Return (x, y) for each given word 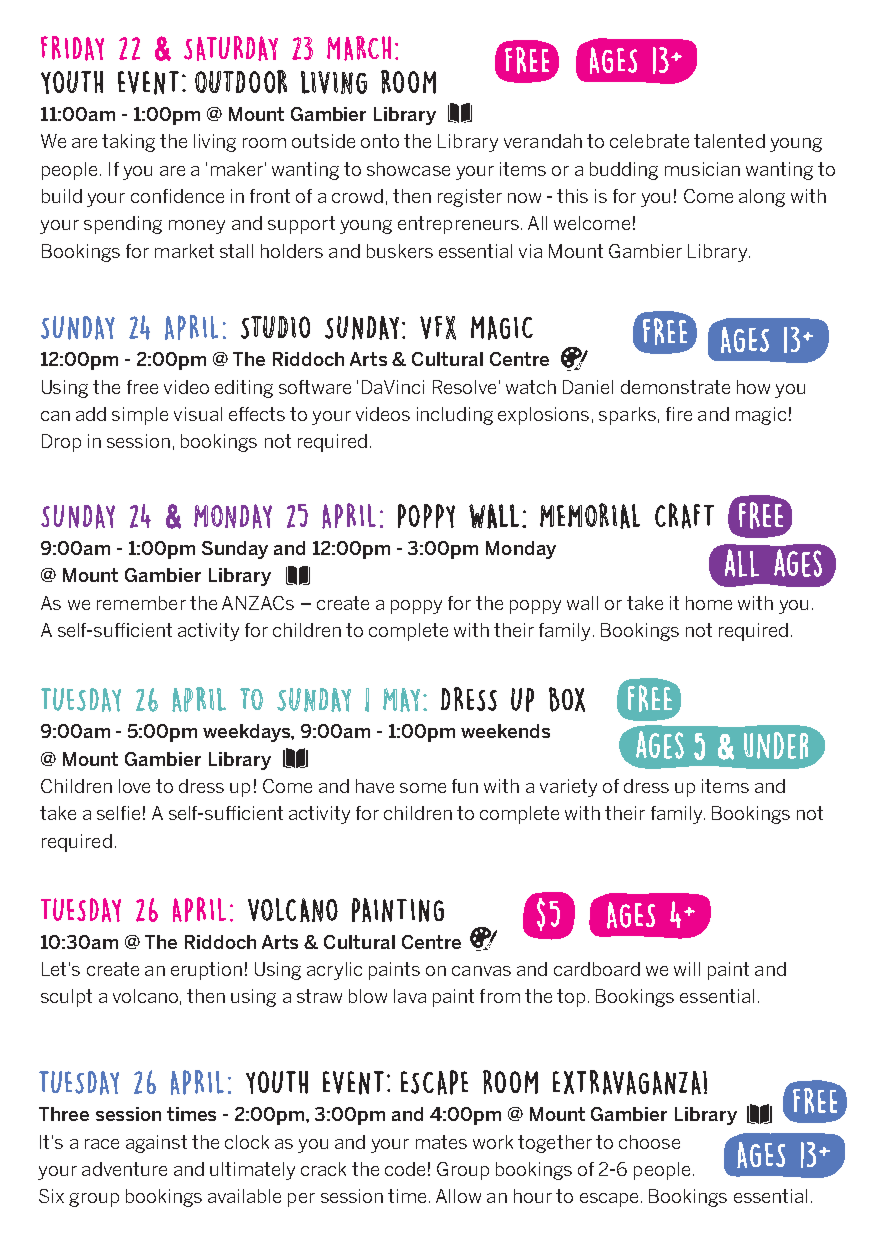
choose (649, 1142)
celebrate (649, 141)
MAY (401, 700)
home (709, 603)
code (405, 1169)
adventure (124, 1169)
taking (128, 143)
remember (141, 603)
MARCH (359, 48)
